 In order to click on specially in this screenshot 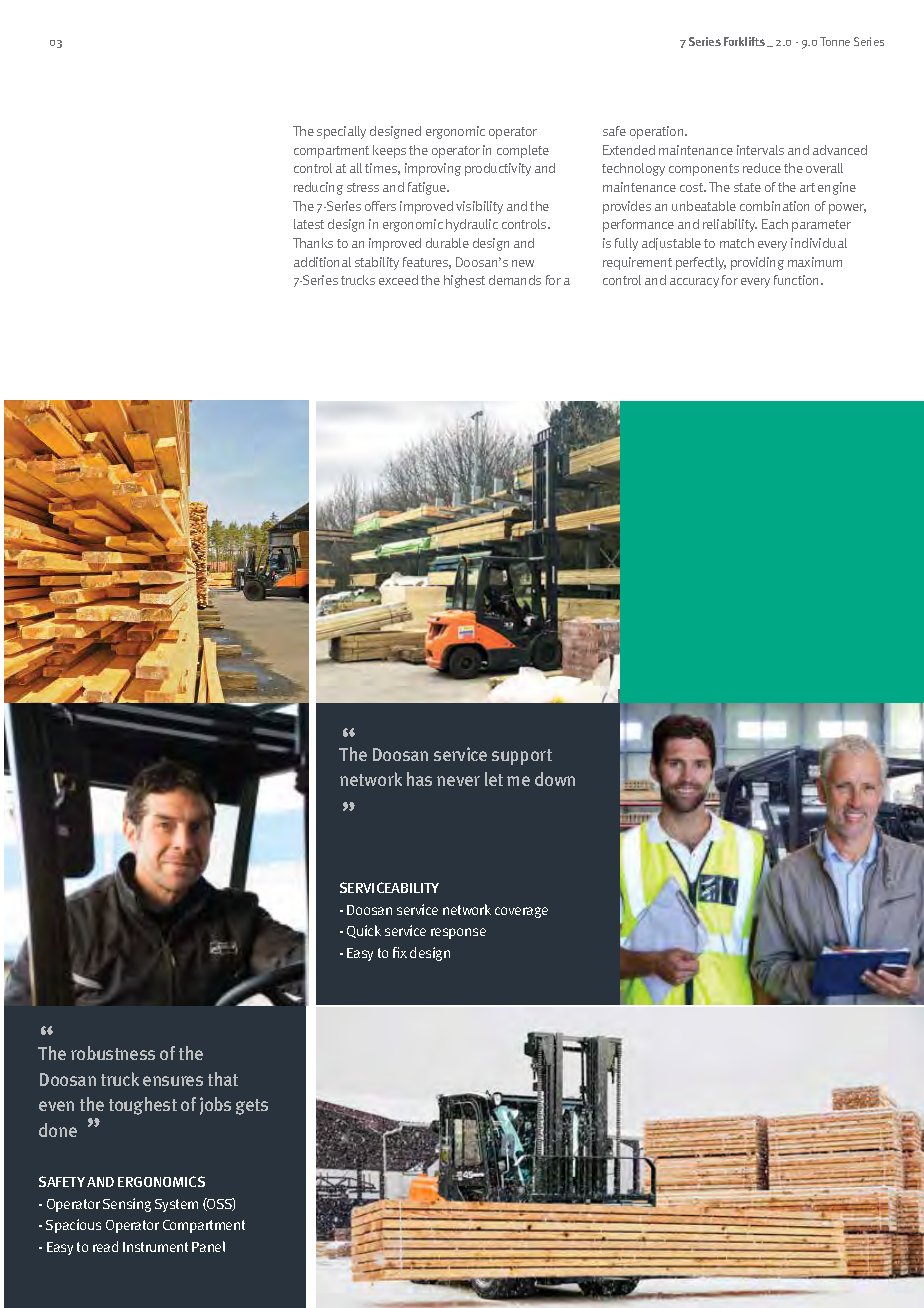, I will do `click(341, 132)`.
